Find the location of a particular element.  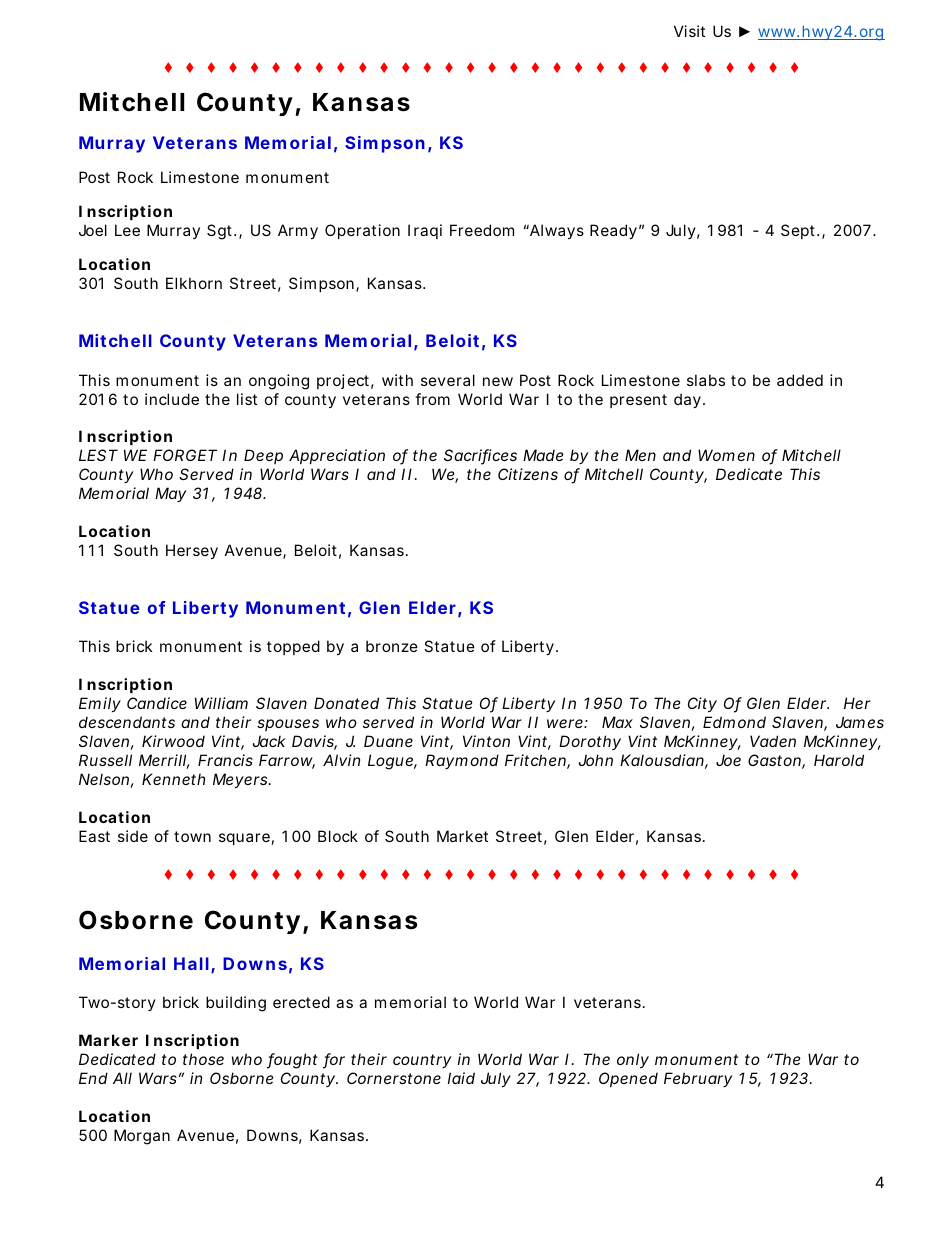

Sept is located at coordinates (800, 231).
